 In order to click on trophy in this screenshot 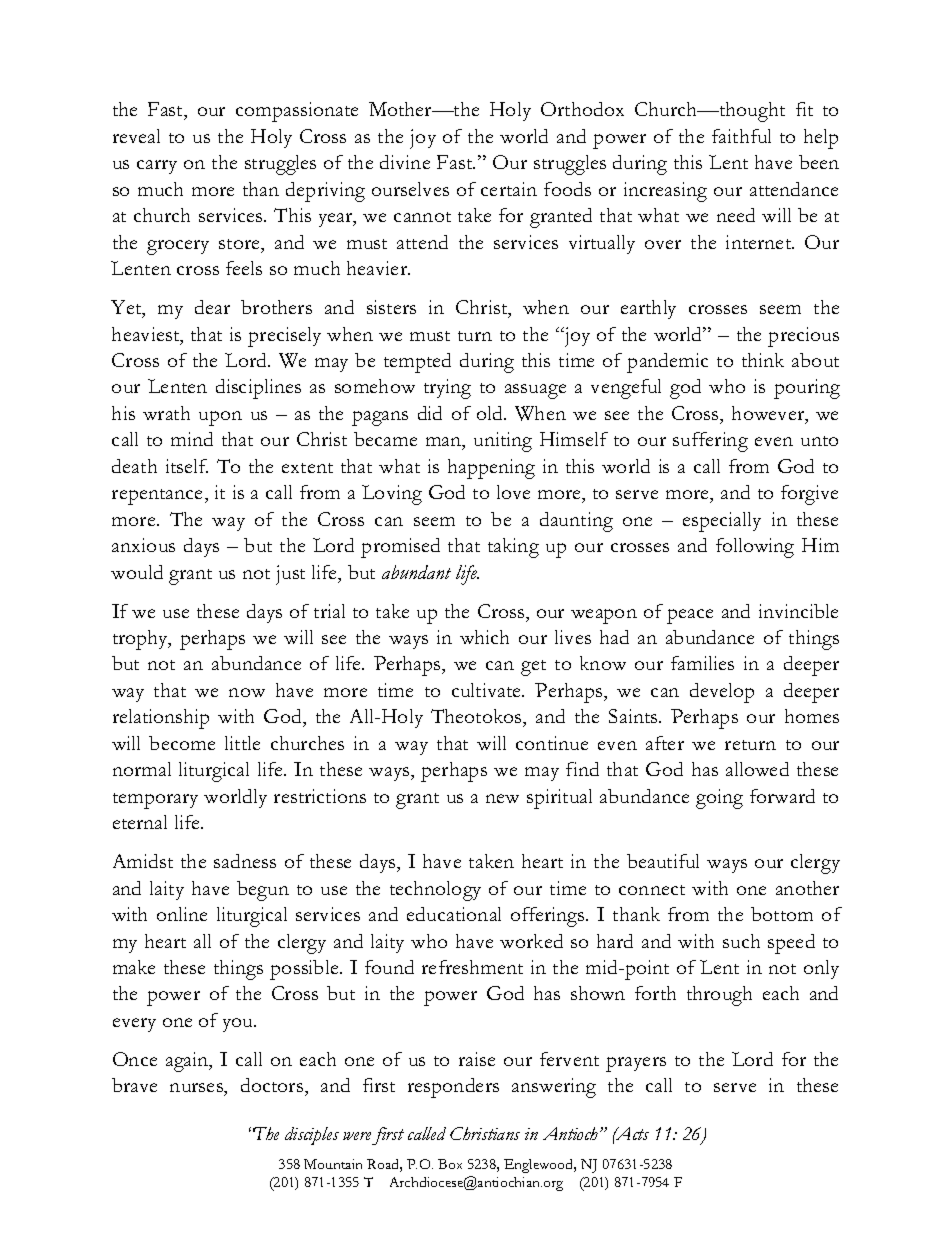, I will do `click(142, 640)`.
